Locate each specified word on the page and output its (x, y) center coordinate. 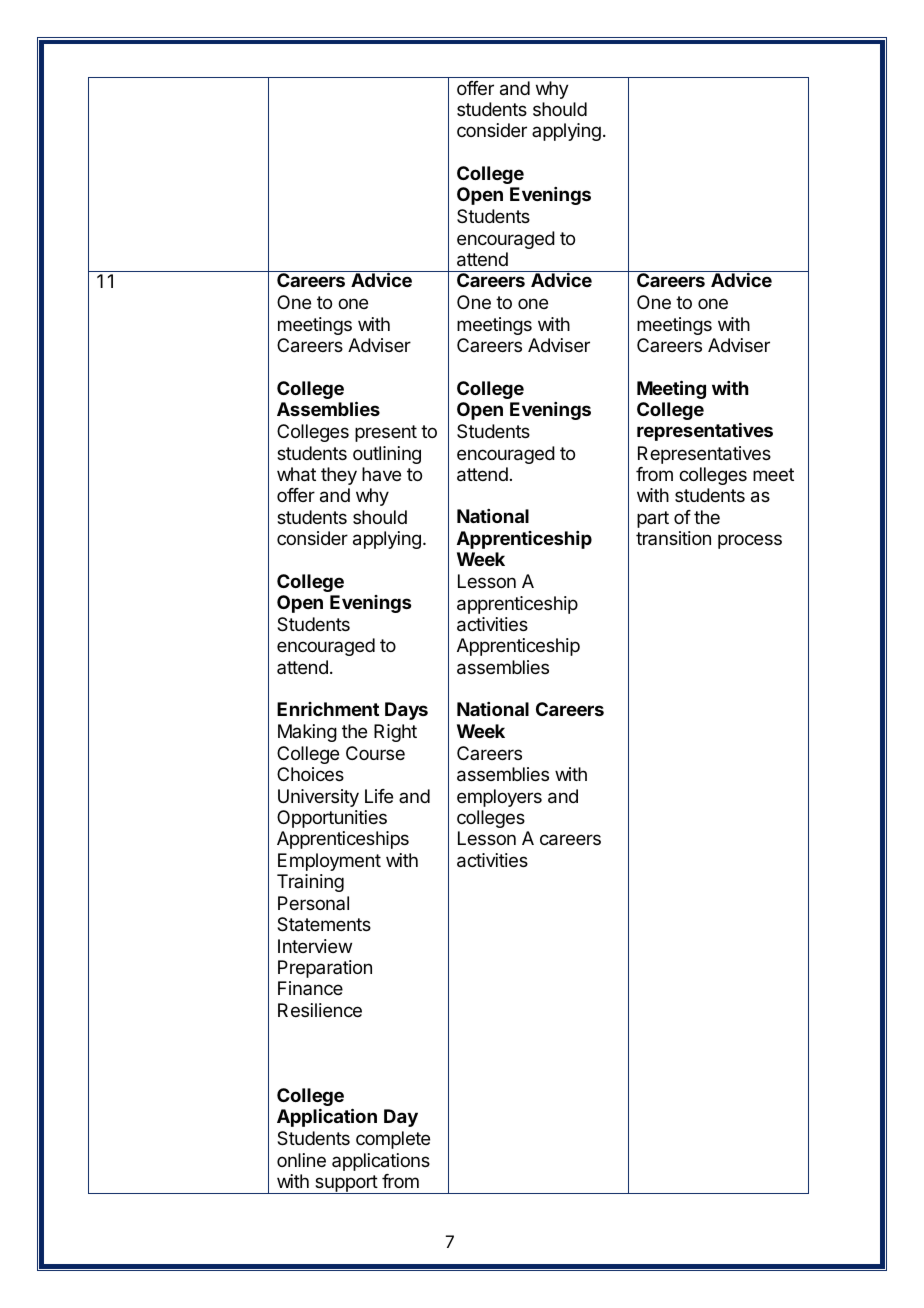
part (653, 519)
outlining (387, 455)
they (339, 476)
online (301, 1160)
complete (393, 1140)
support (346, 1184)
